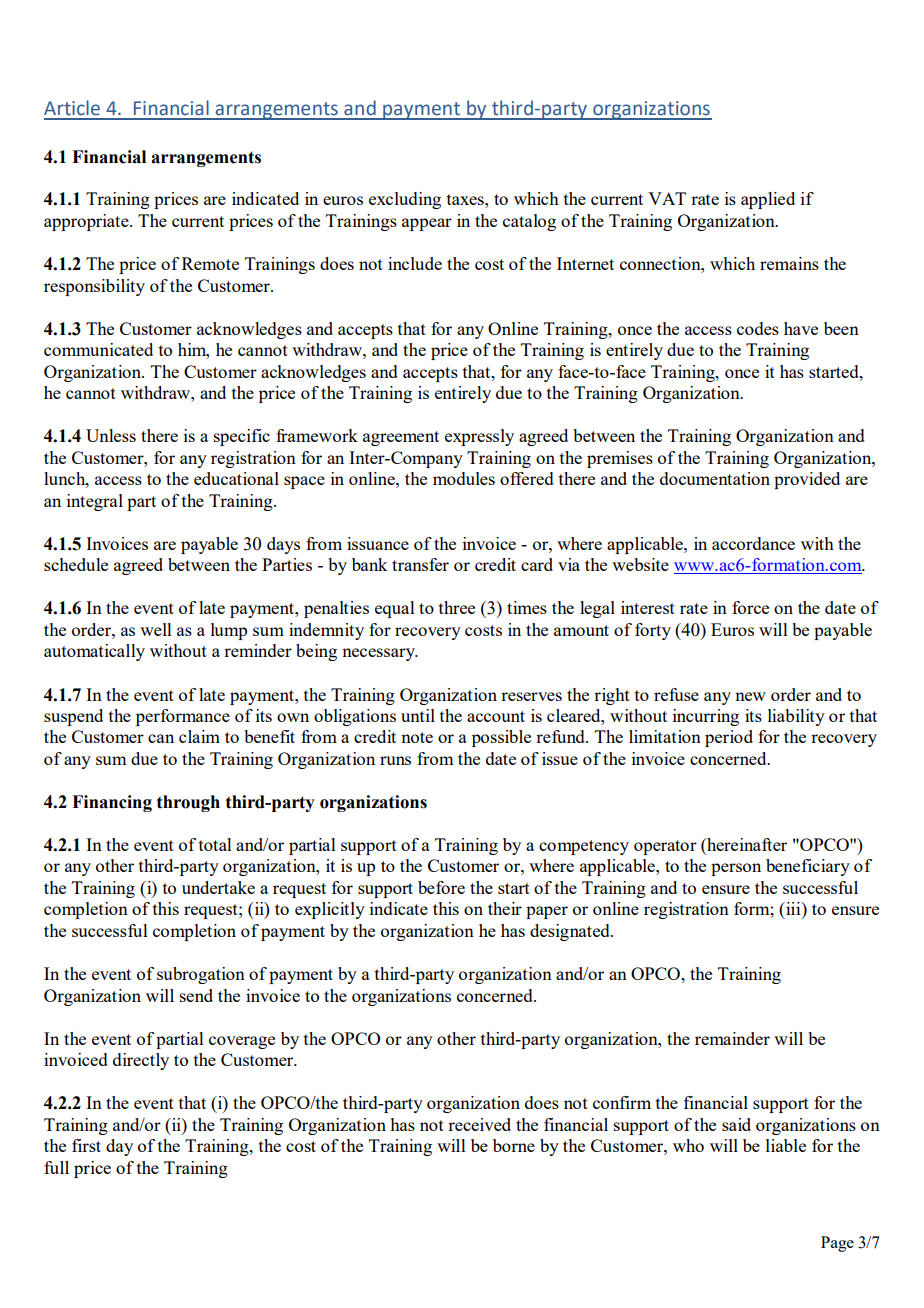  What do you see at coordinates (56, 1167) in the screenshot?
I see `full` at bounding box center [56, 1167].
